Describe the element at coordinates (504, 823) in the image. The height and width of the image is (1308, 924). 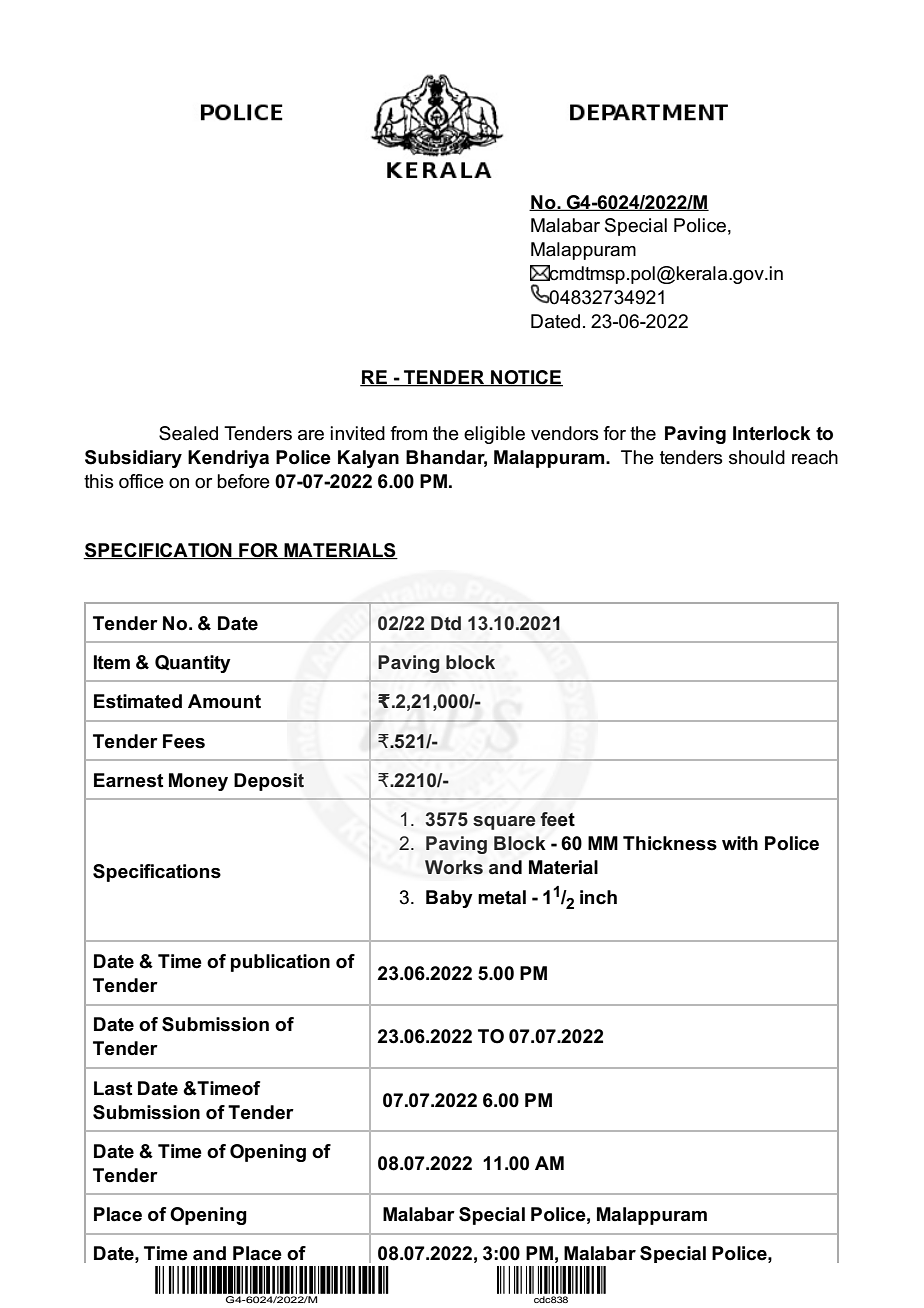
I see `square` at that location.
